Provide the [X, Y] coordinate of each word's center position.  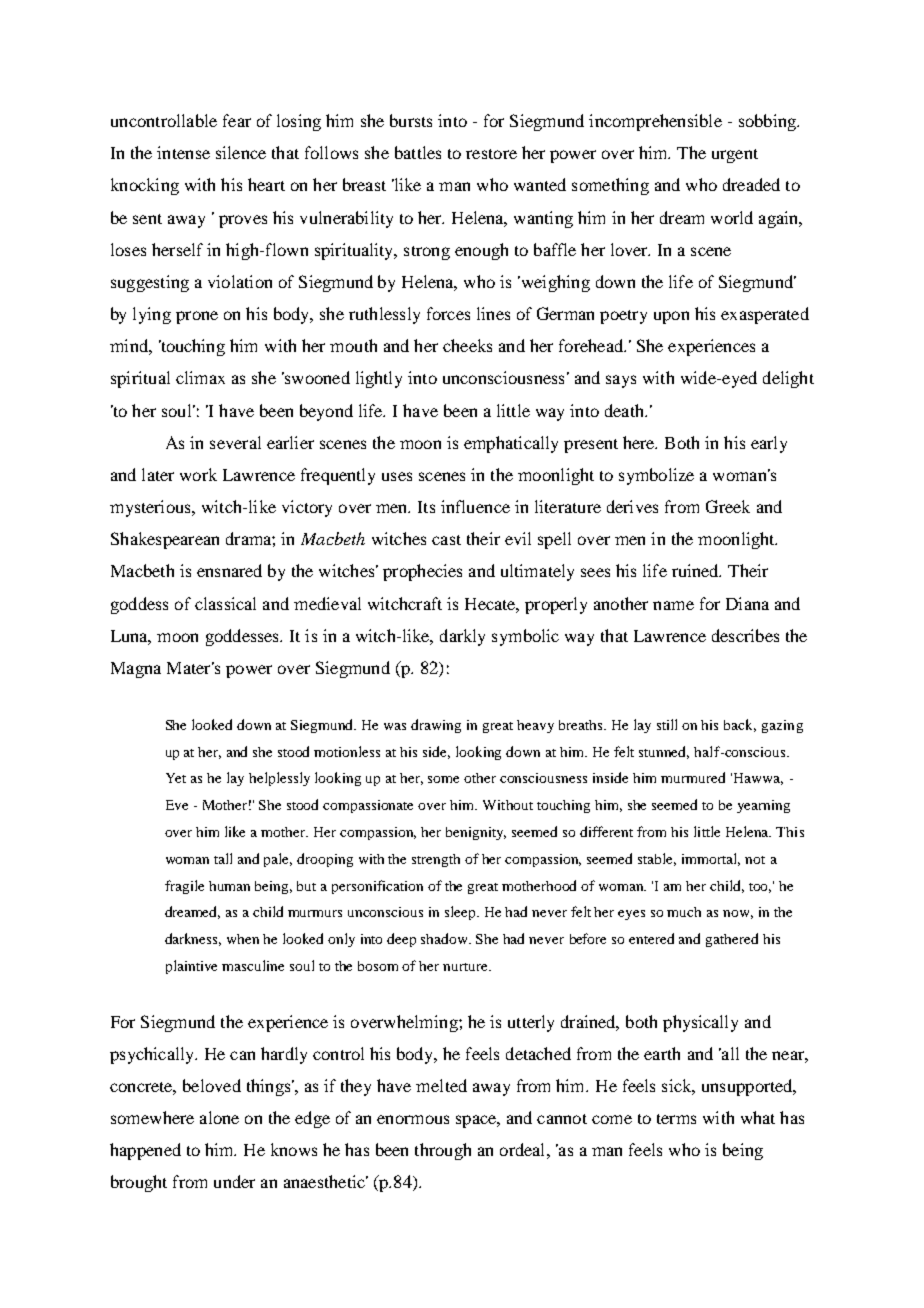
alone [219, 1117]
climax [200, 377]
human [229, 886]
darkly [462, 637]
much [684, 912]
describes [745, 635]
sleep [461, 913]
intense [183, 152]
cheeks [467, 345]
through [443, 1151]
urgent [735, 156]
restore [491, 154]
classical [225, 603]
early [769, 444]
